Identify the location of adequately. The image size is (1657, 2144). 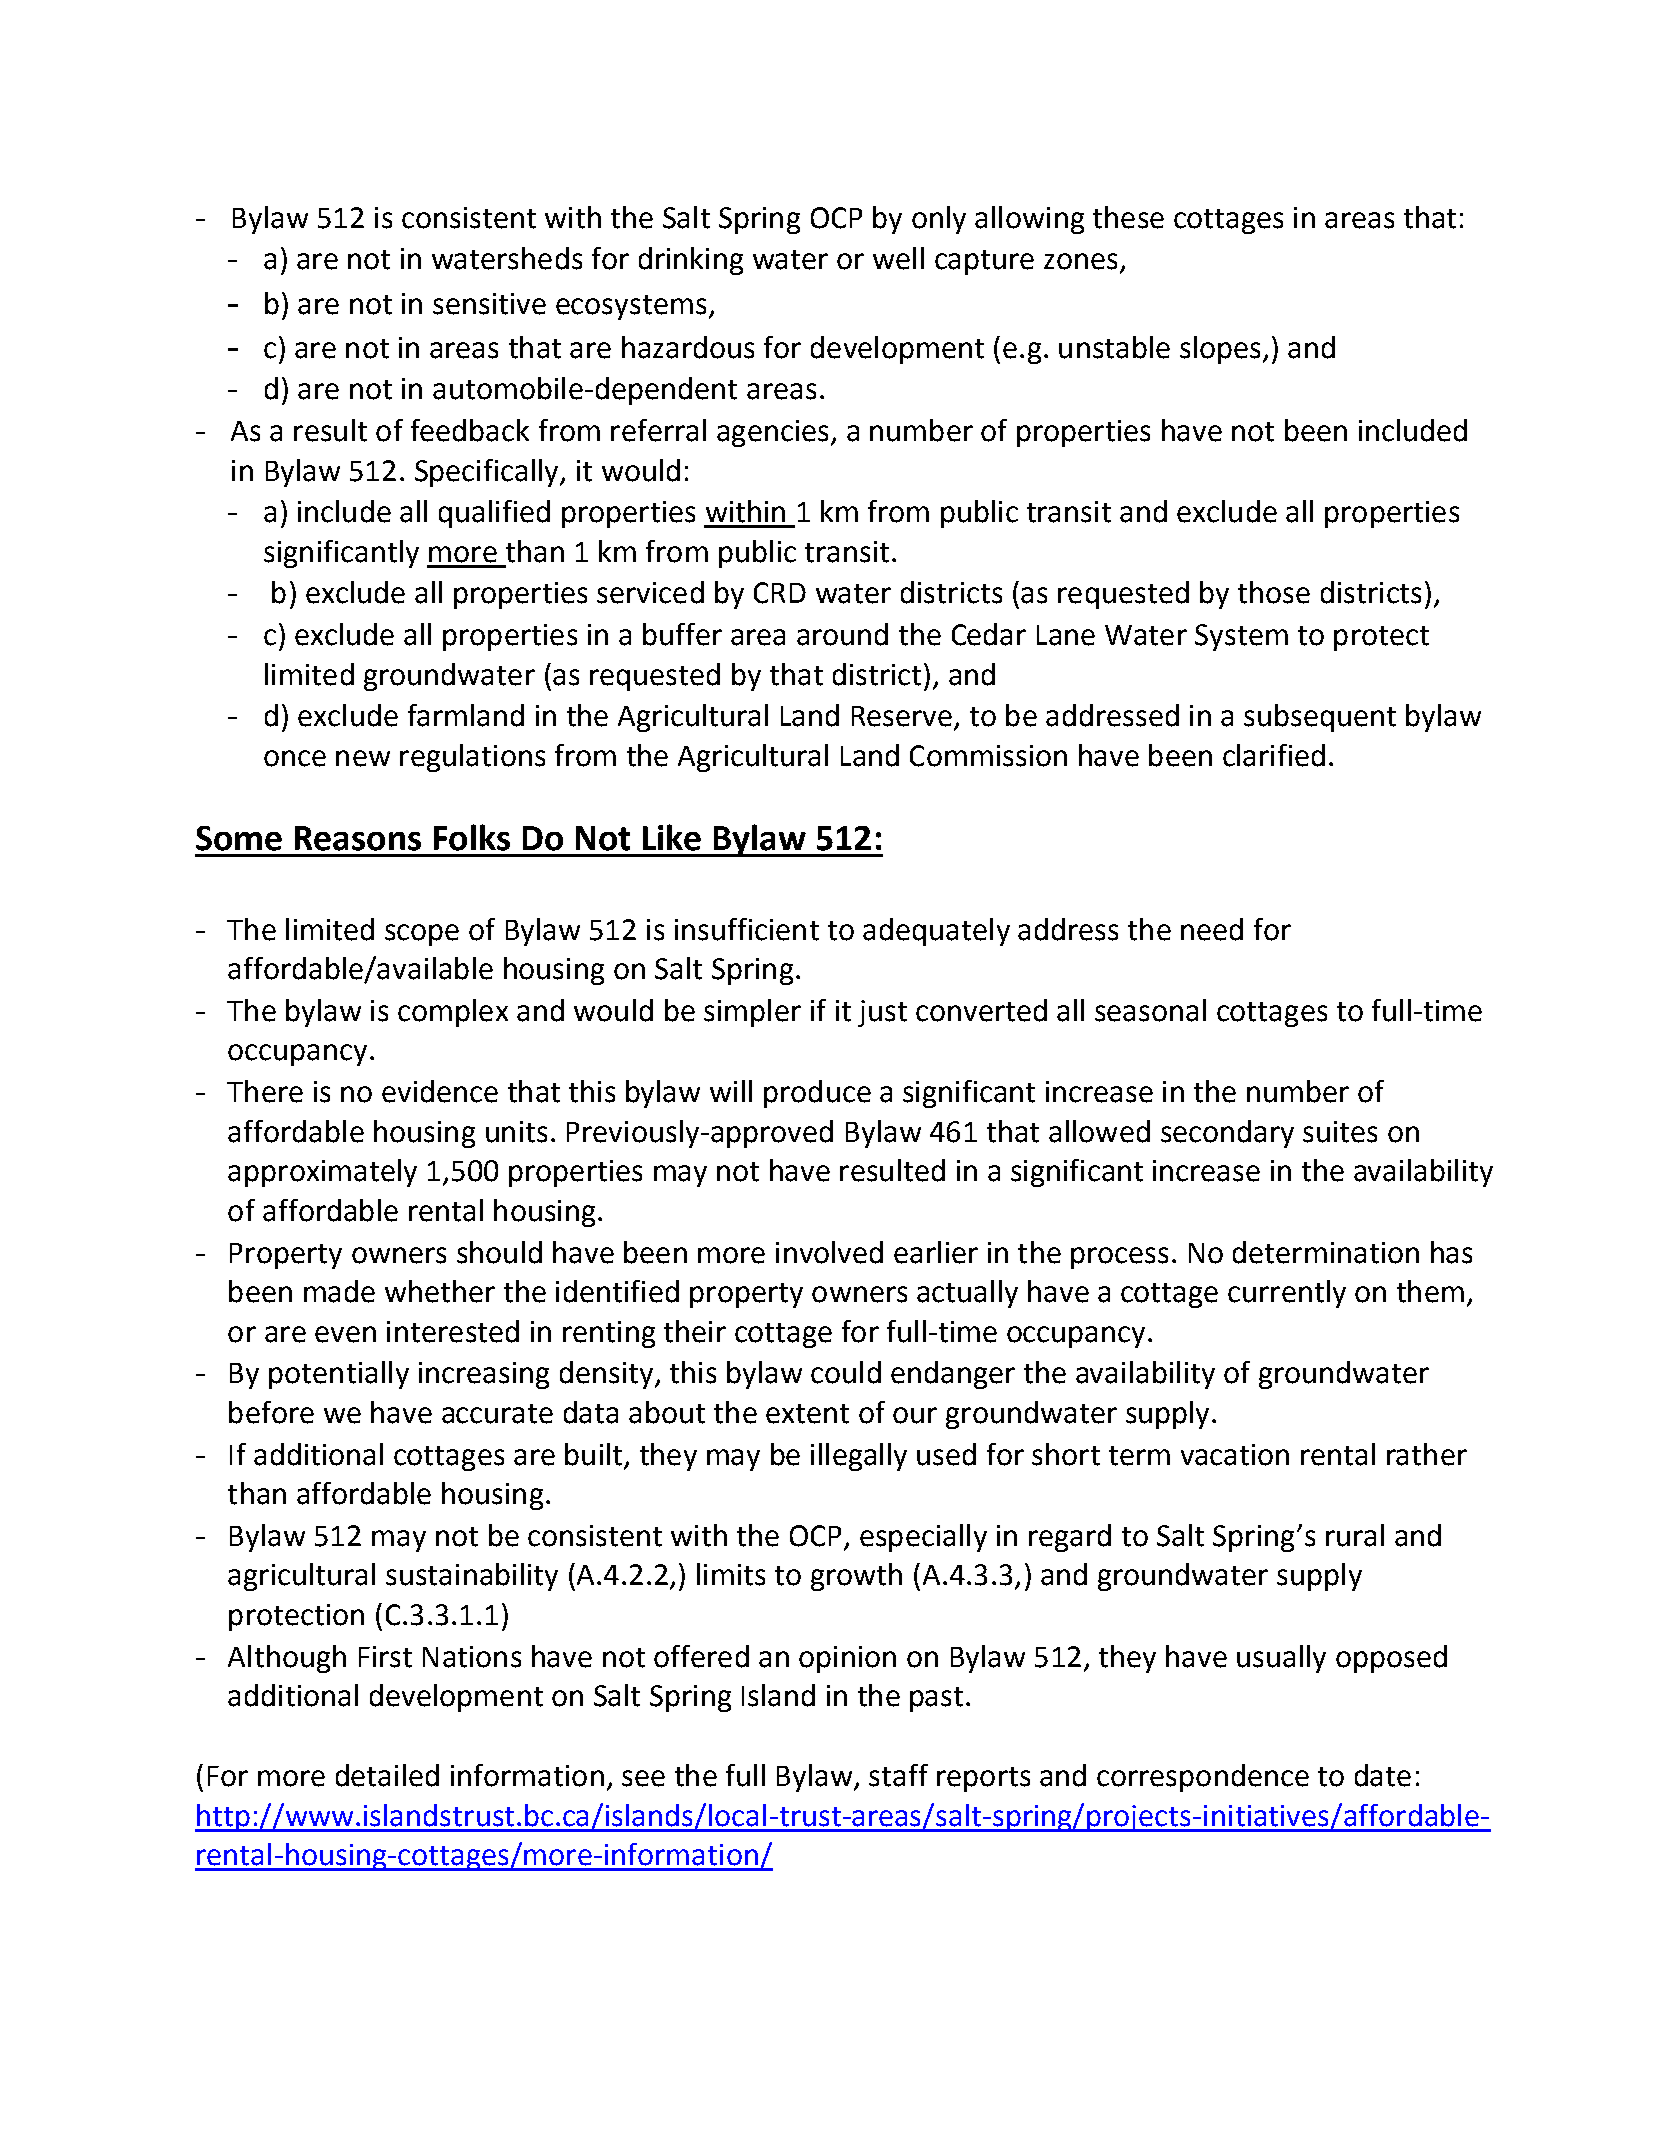
(936, 932).
